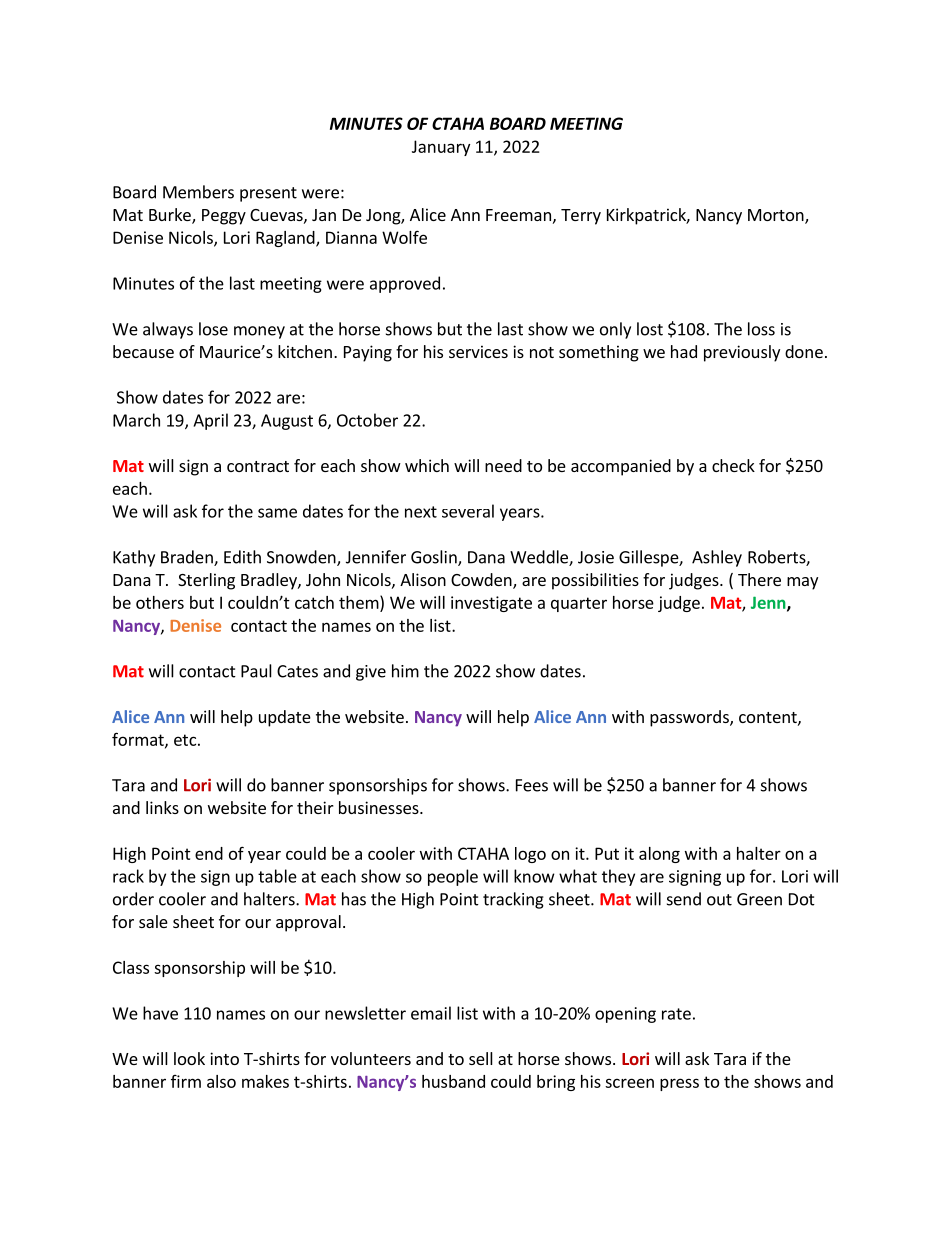  Describe the element at coordinates (777, 216) in the image. I see `Morton` at that location.
